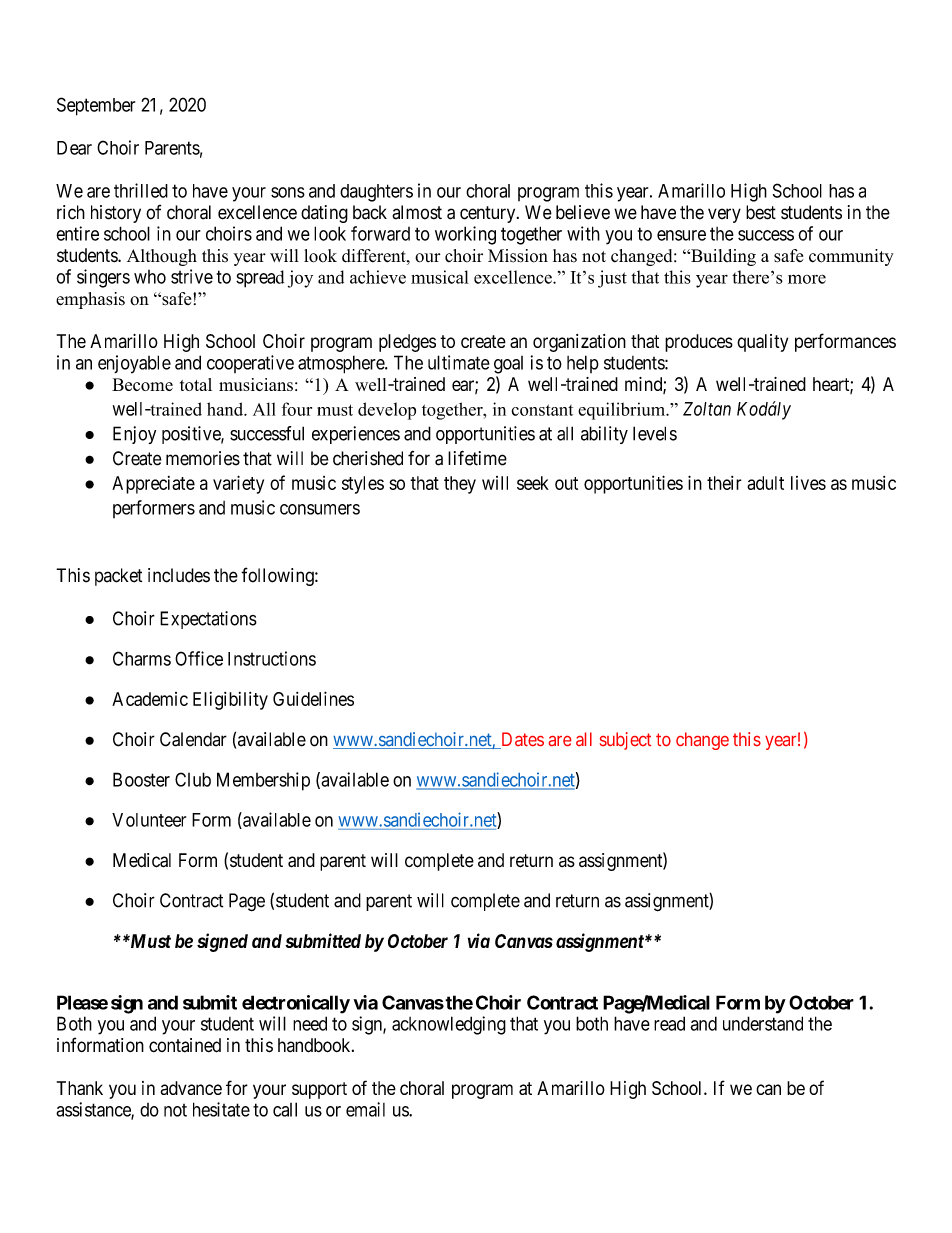 This page has height=1233, width=952. I want to click on advance, so click(191, 1088).
